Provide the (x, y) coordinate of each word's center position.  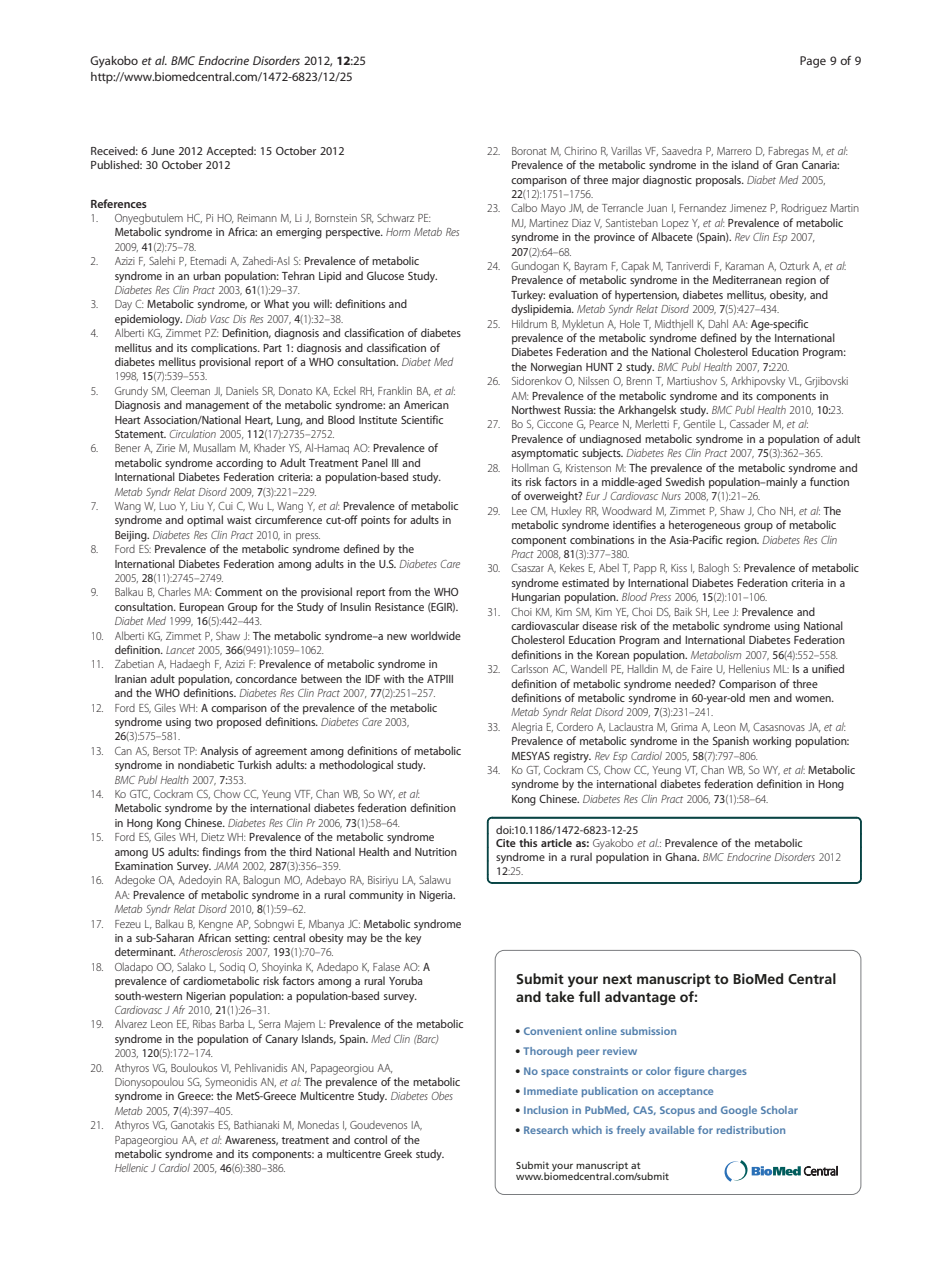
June (163, 151)
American (426, 405)
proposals (719, 181)
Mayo (553, 209)
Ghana (682, 857)
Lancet (180, 650)
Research (546, 1130)
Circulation (193, 433)
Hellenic (131, 1167)
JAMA (226, 866)
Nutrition (436, 852)
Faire (702, 669)
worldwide (436, 635)
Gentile (699, 424)
